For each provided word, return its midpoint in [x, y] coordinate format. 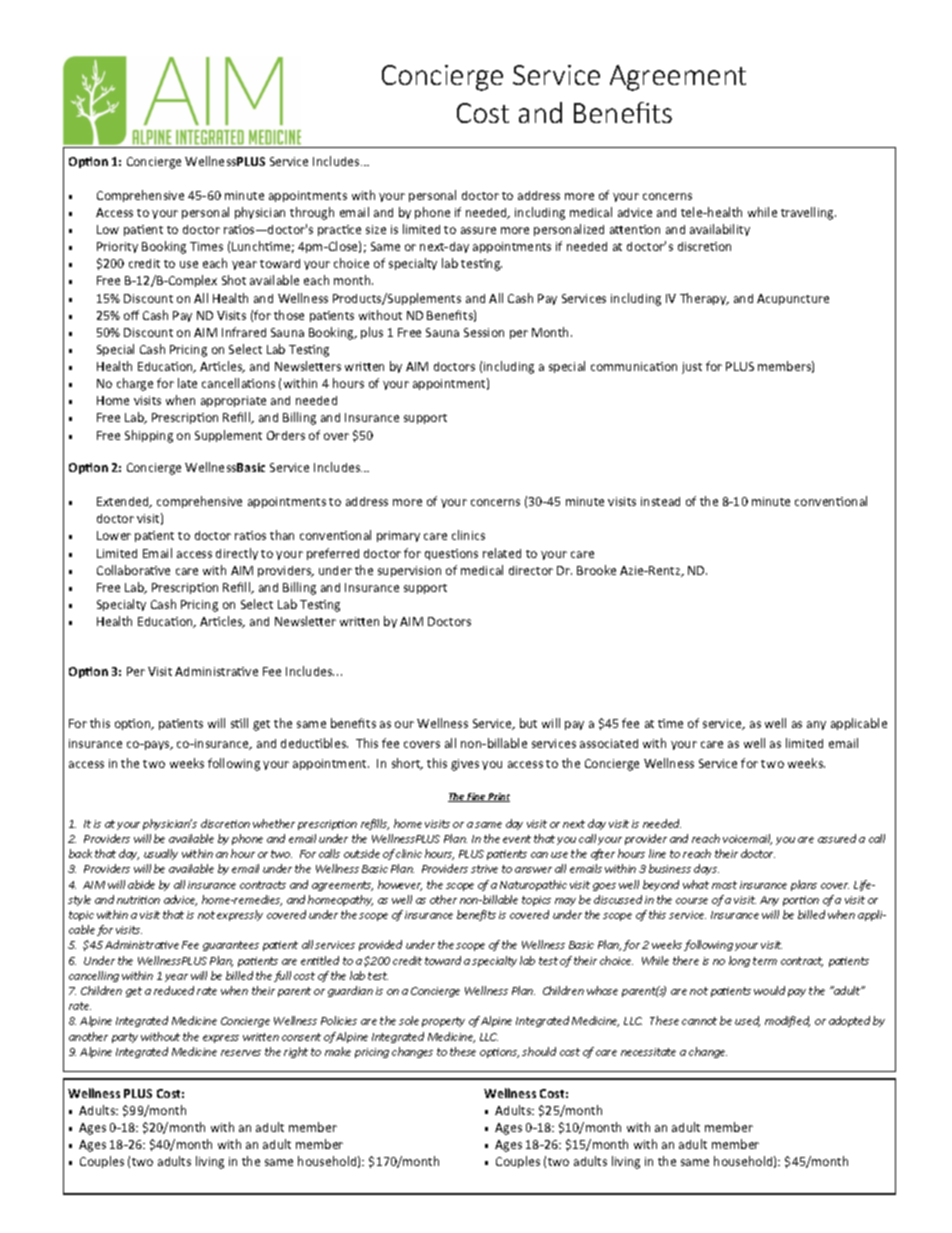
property [443, 1022]
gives [465, 765]
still [239, 723]
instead [660, 501]
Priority [117, 247]
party [125, 1038]
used [747, 1021]
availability [720, 230]
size [376, 229]
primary [398, 536]
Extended [124, 502]
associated [609, 743]
